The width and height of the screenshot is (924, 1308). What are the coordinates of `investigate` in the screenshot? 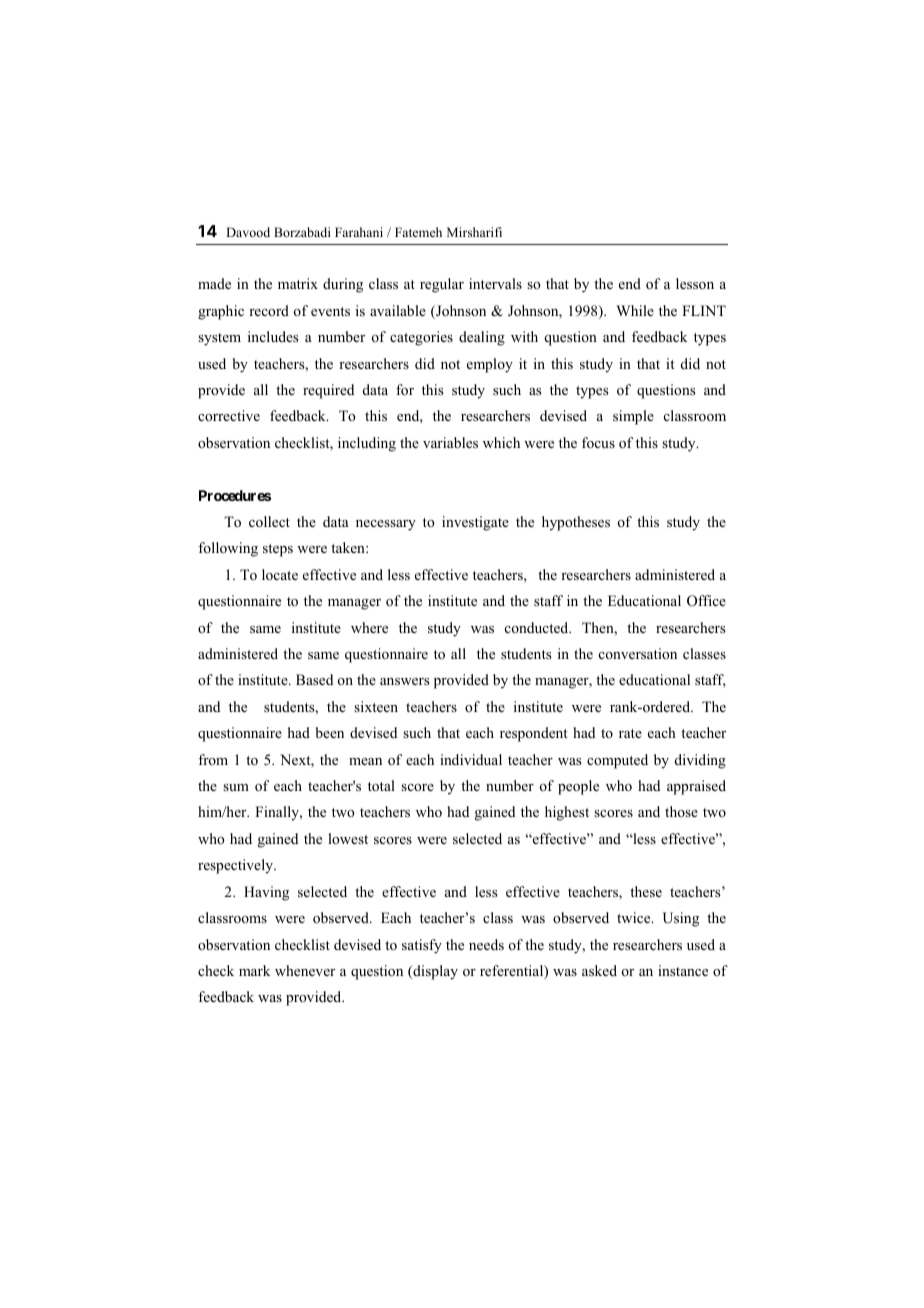 It's located at (475, 523).
